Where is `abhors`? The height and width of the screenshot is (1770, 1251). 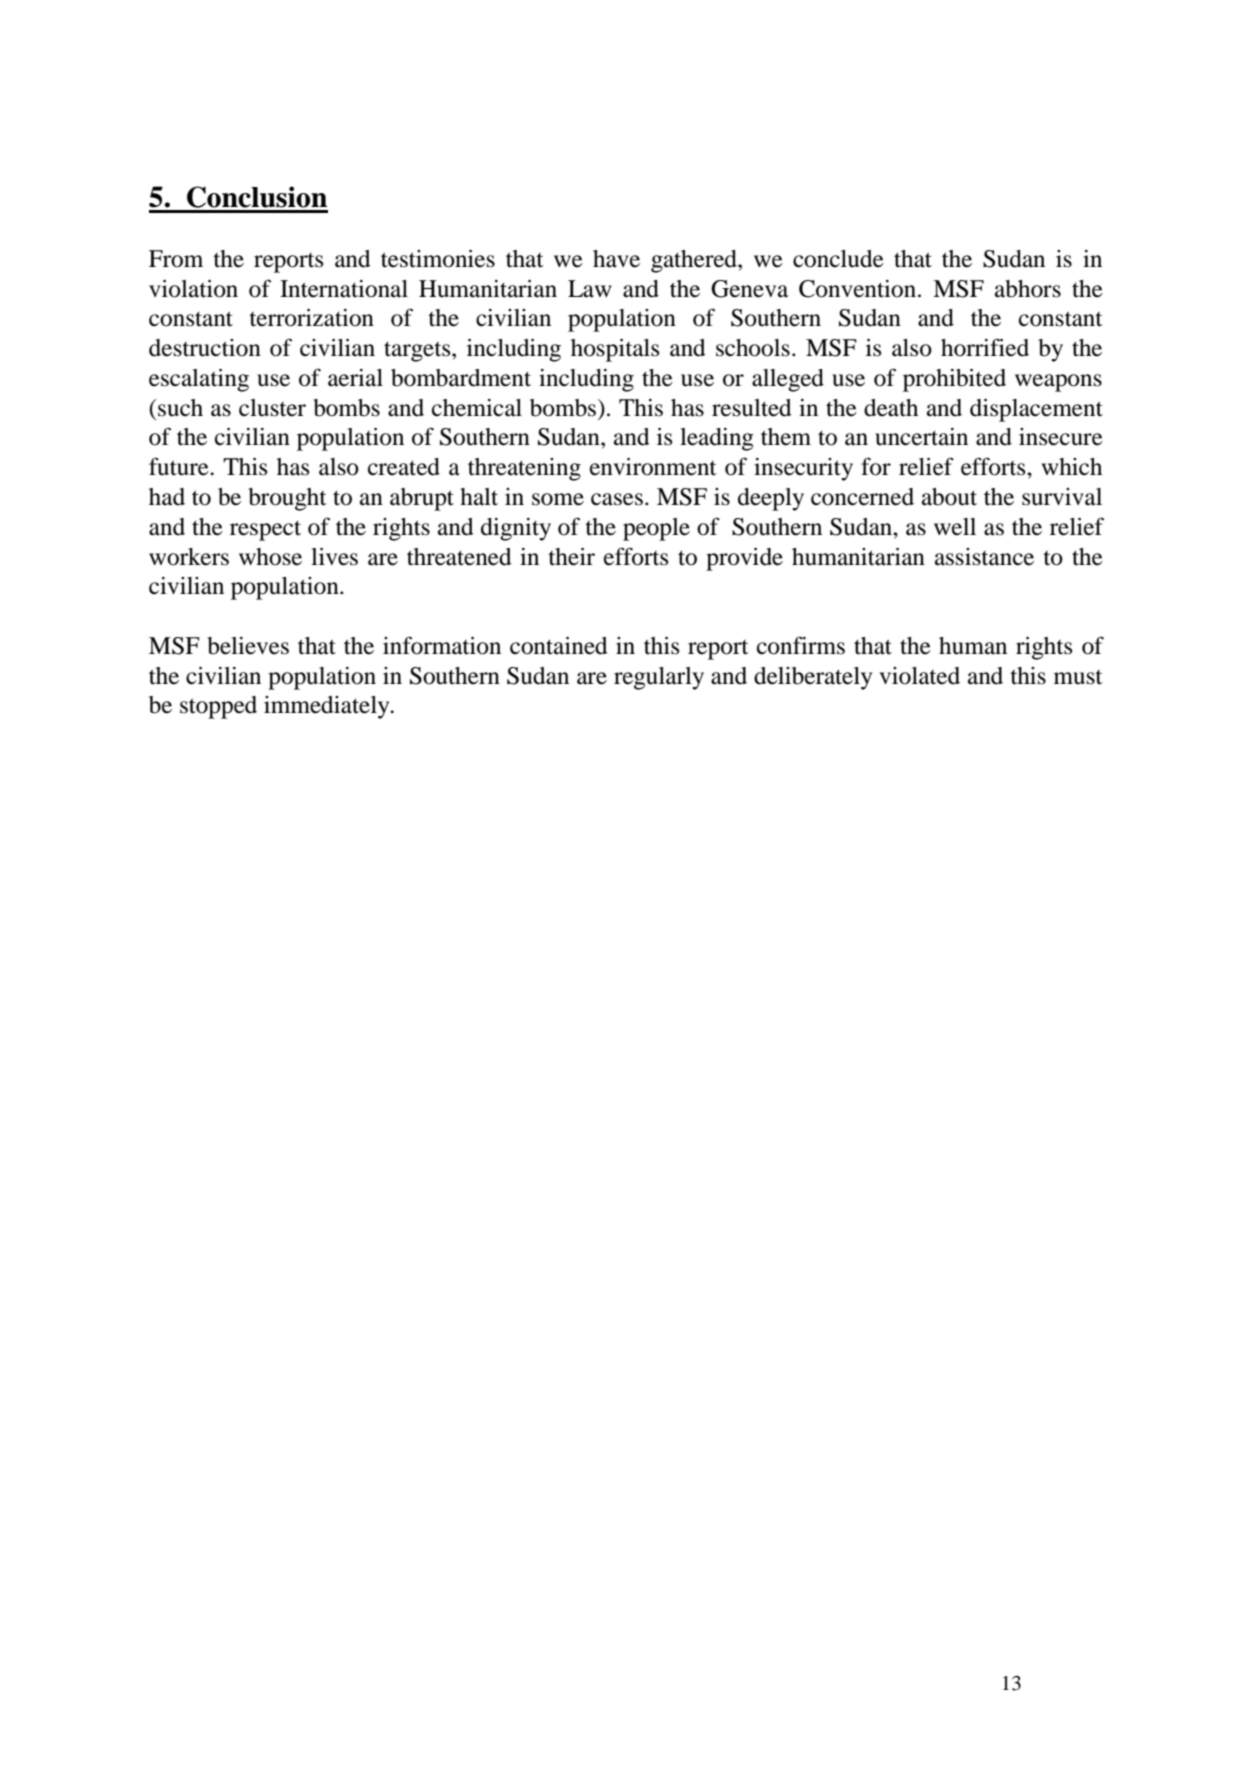 abhors is located at coordinates (1028, 289).
